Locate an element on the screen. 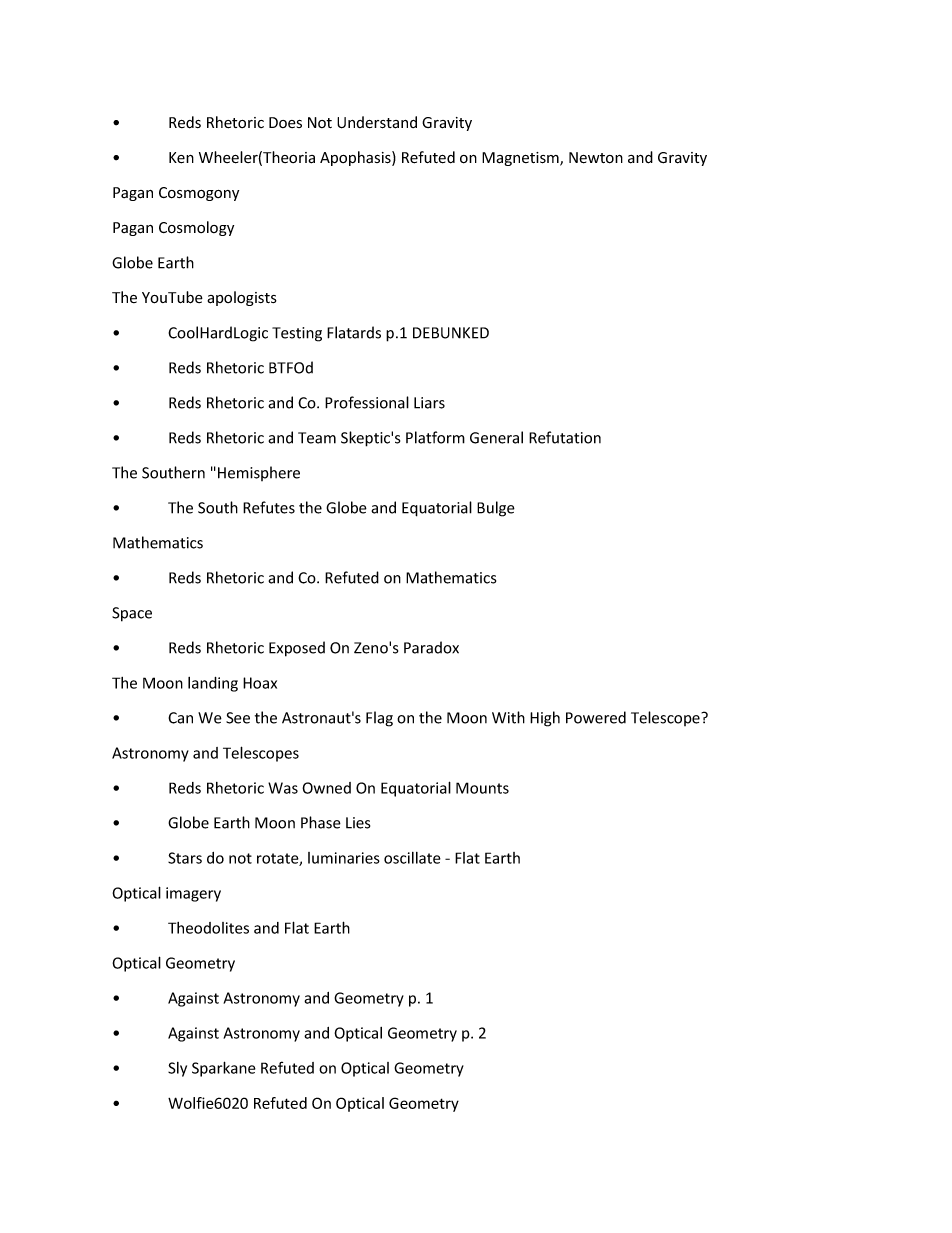  Magnetism is located at coordinates (521, 159).
